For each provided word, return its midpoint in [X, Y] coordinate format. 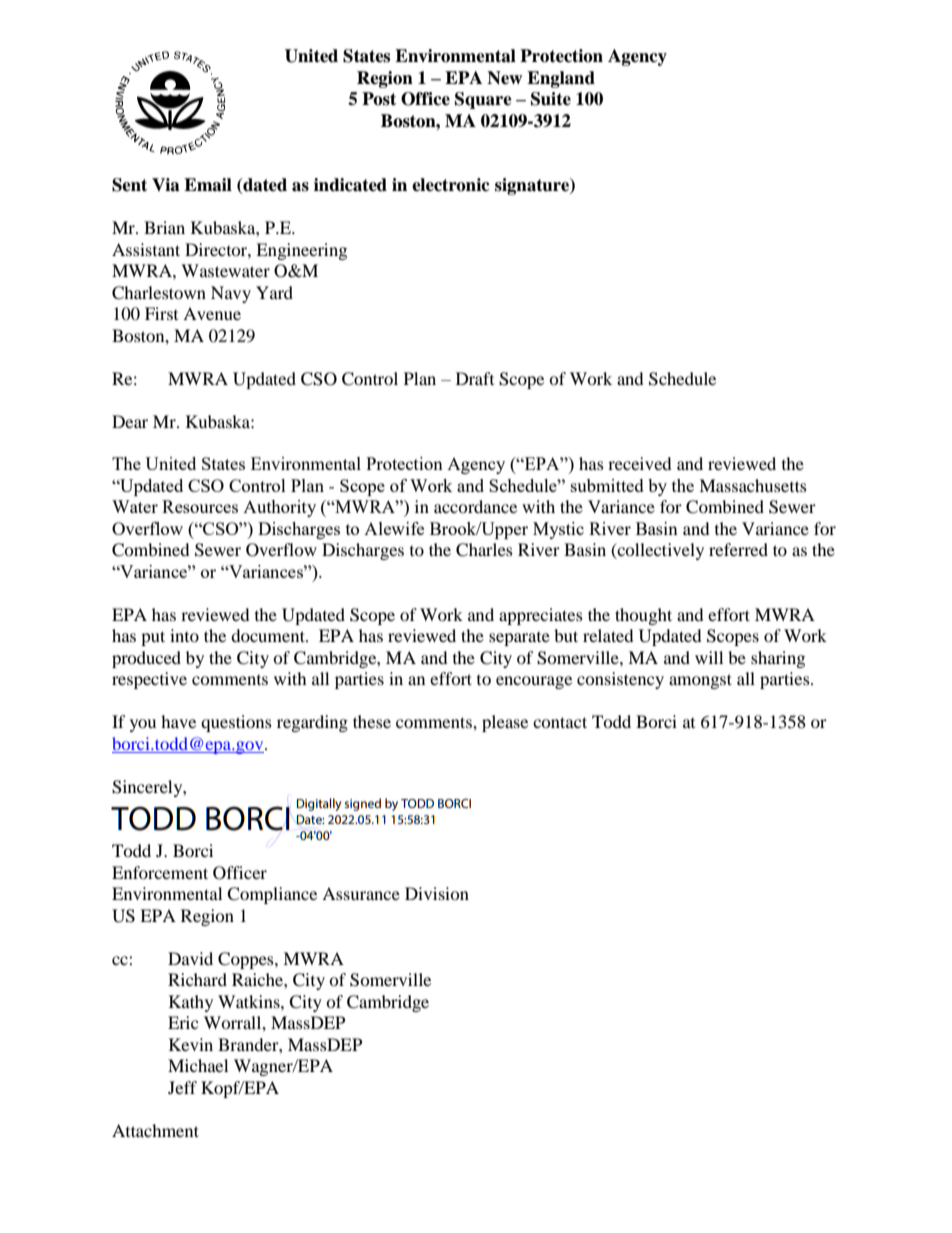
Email [208, 185]
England [561, 79]
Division [437, 893]
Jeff [182, 1087]
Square [483, 100]
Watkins [250, 1001]
